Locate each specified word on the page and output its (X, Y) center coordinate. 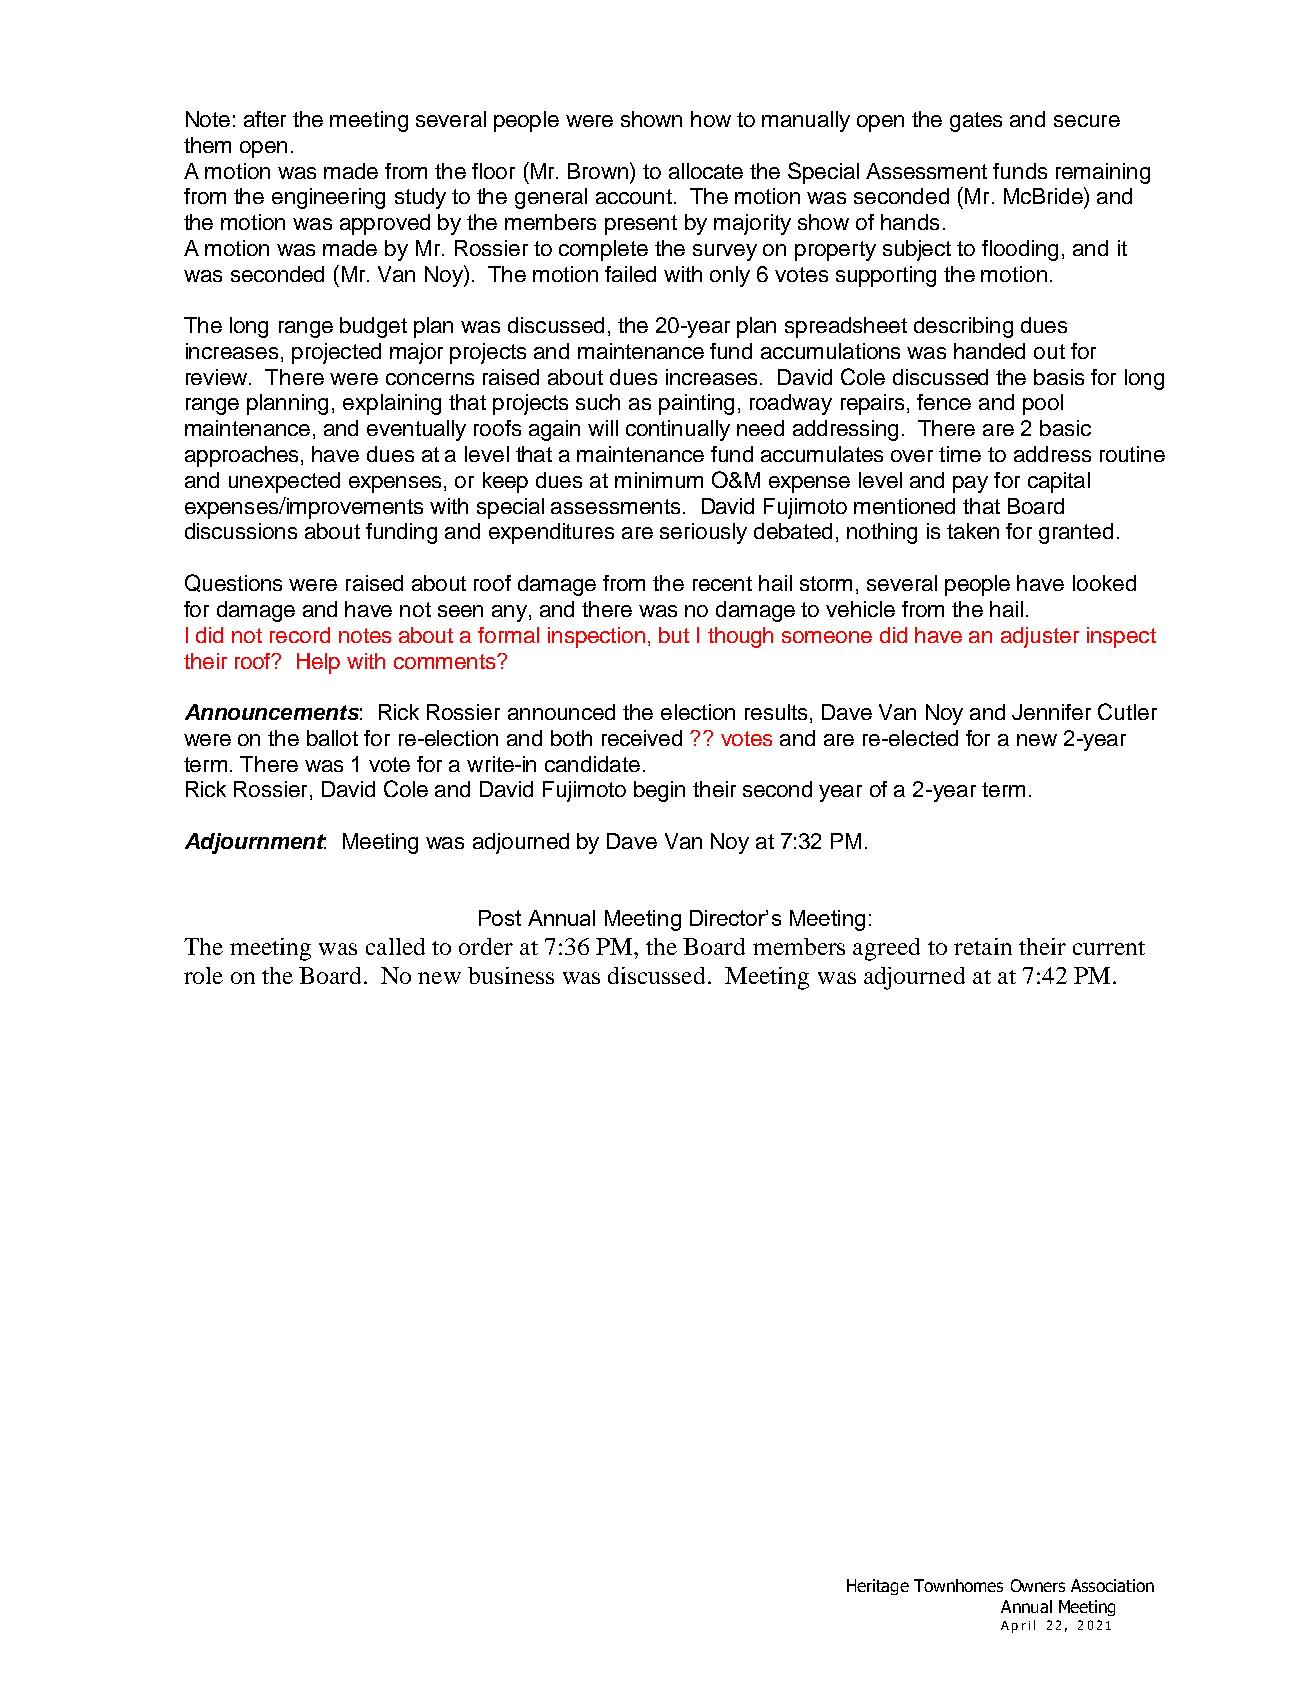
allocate (706, 171)
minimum (659, 480)
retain (983, 946)
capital (1059, 482)
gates (976, 122)
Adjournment (255, 843)
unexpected (284, 482)
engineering (328, 198)
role (203, 975)
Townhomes (958, 1585)
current (1109, 948)
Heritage (878, 1587)
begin (659, 791)
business (511, 975)
